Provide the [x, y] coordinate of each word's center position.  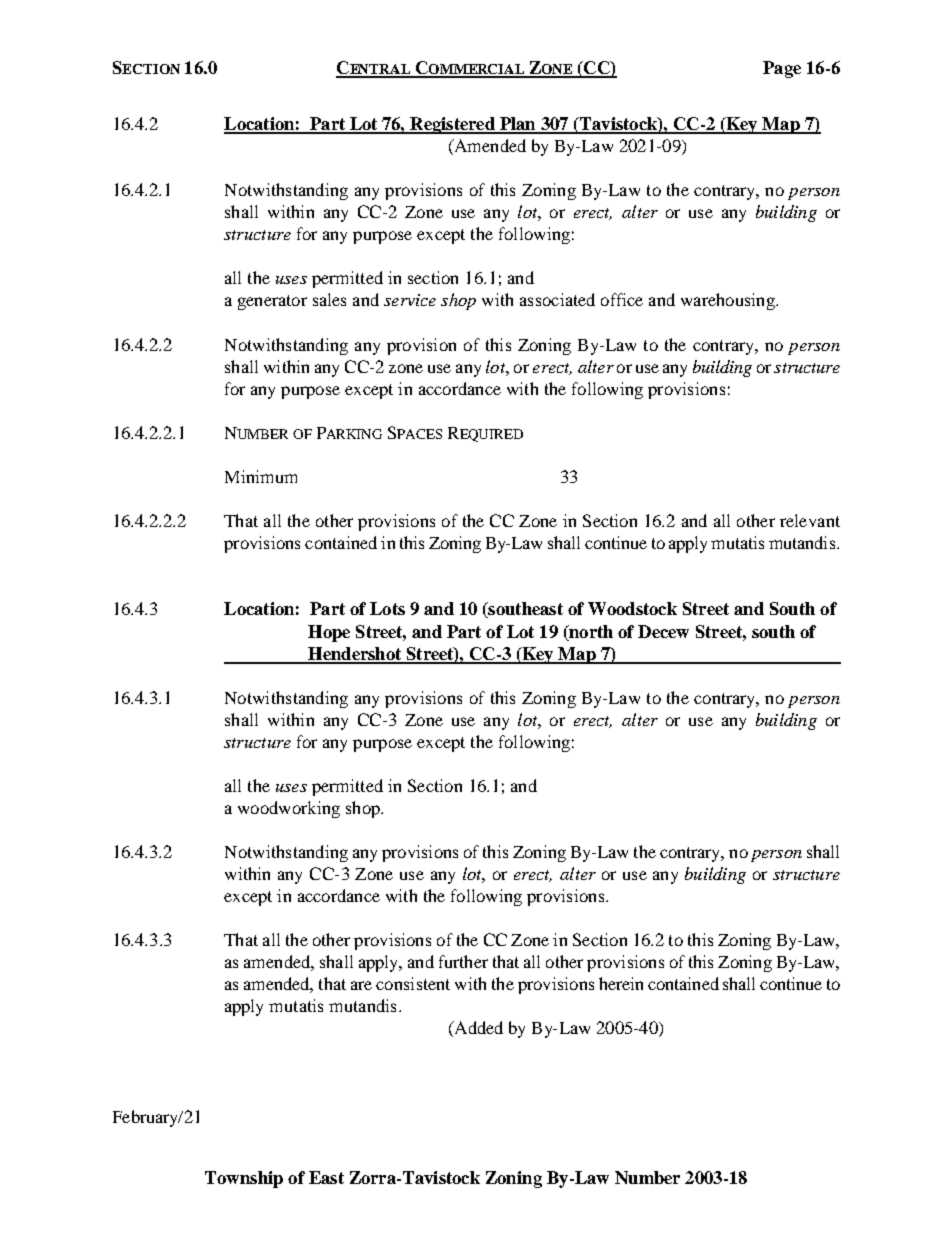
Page [782, 69]
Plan [518, 125]
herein [621, 983]
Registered [452, 125]
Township [244, 1179]
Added [477, 1029]
